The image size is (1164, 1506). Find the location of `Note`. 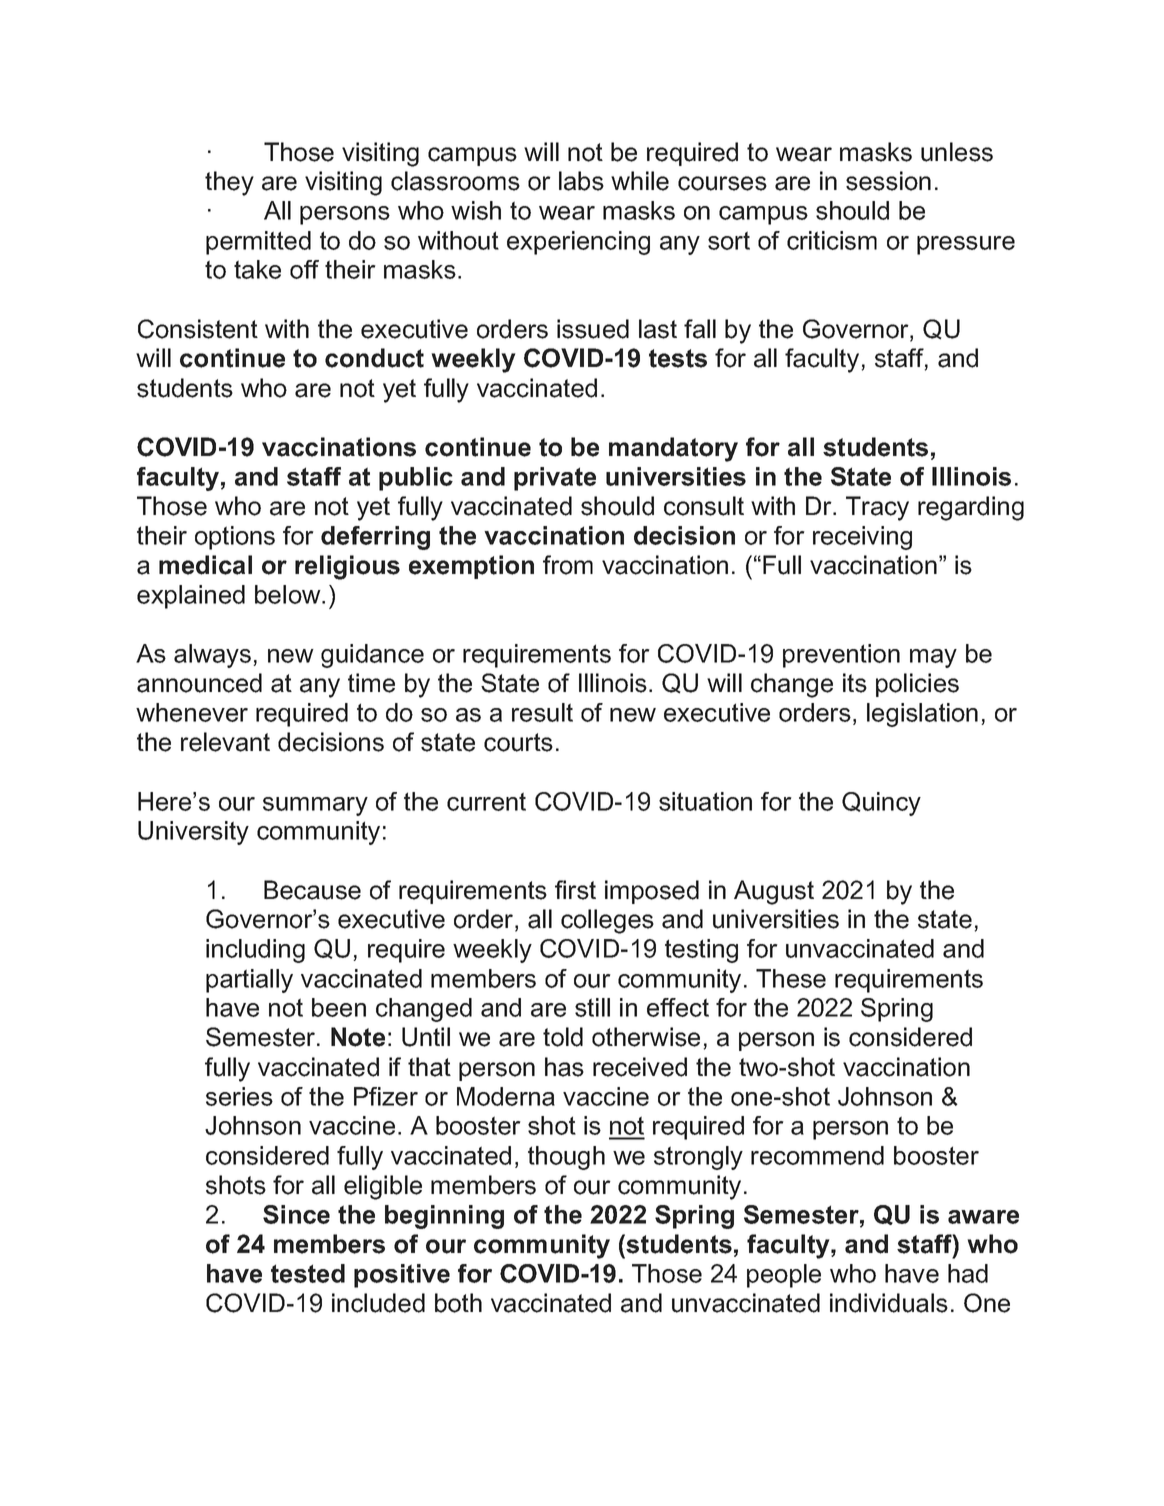

Note is located at coordinates (358, 1037).
